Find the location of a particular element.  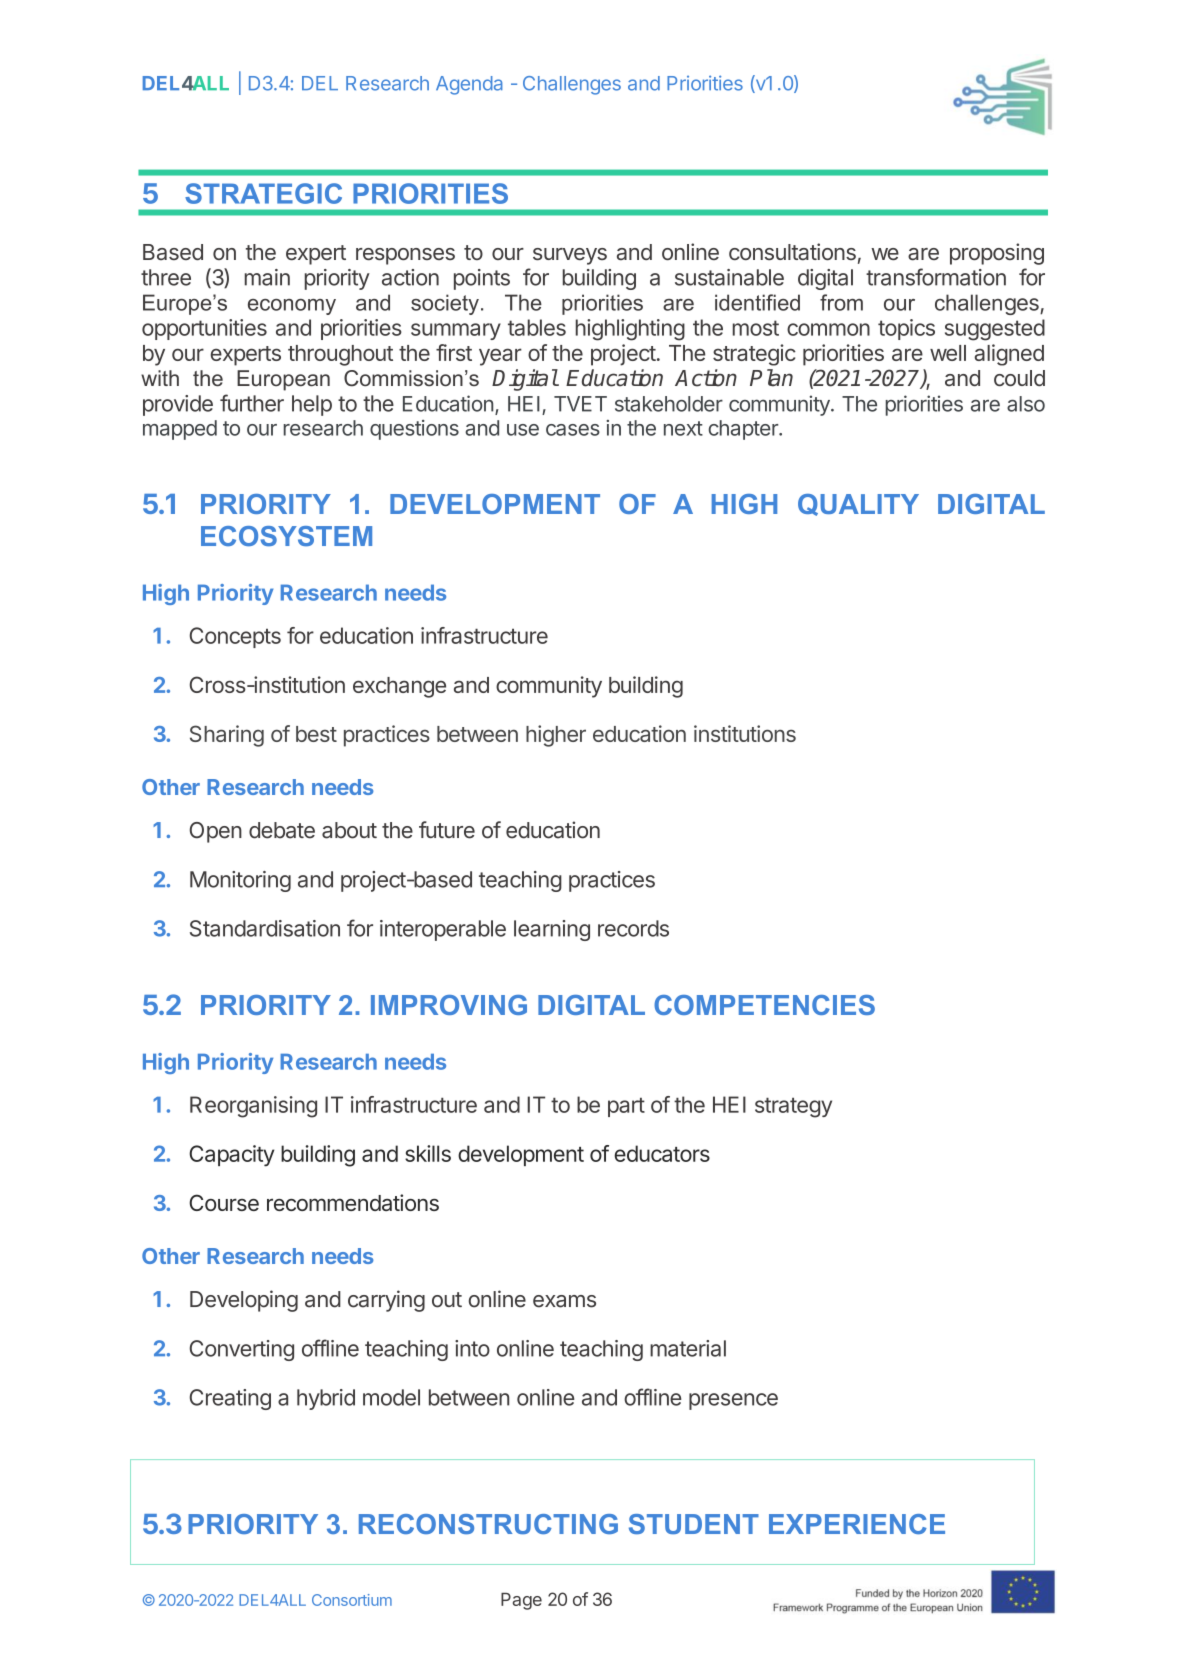

proposing is located at coordinates (997, 254).
